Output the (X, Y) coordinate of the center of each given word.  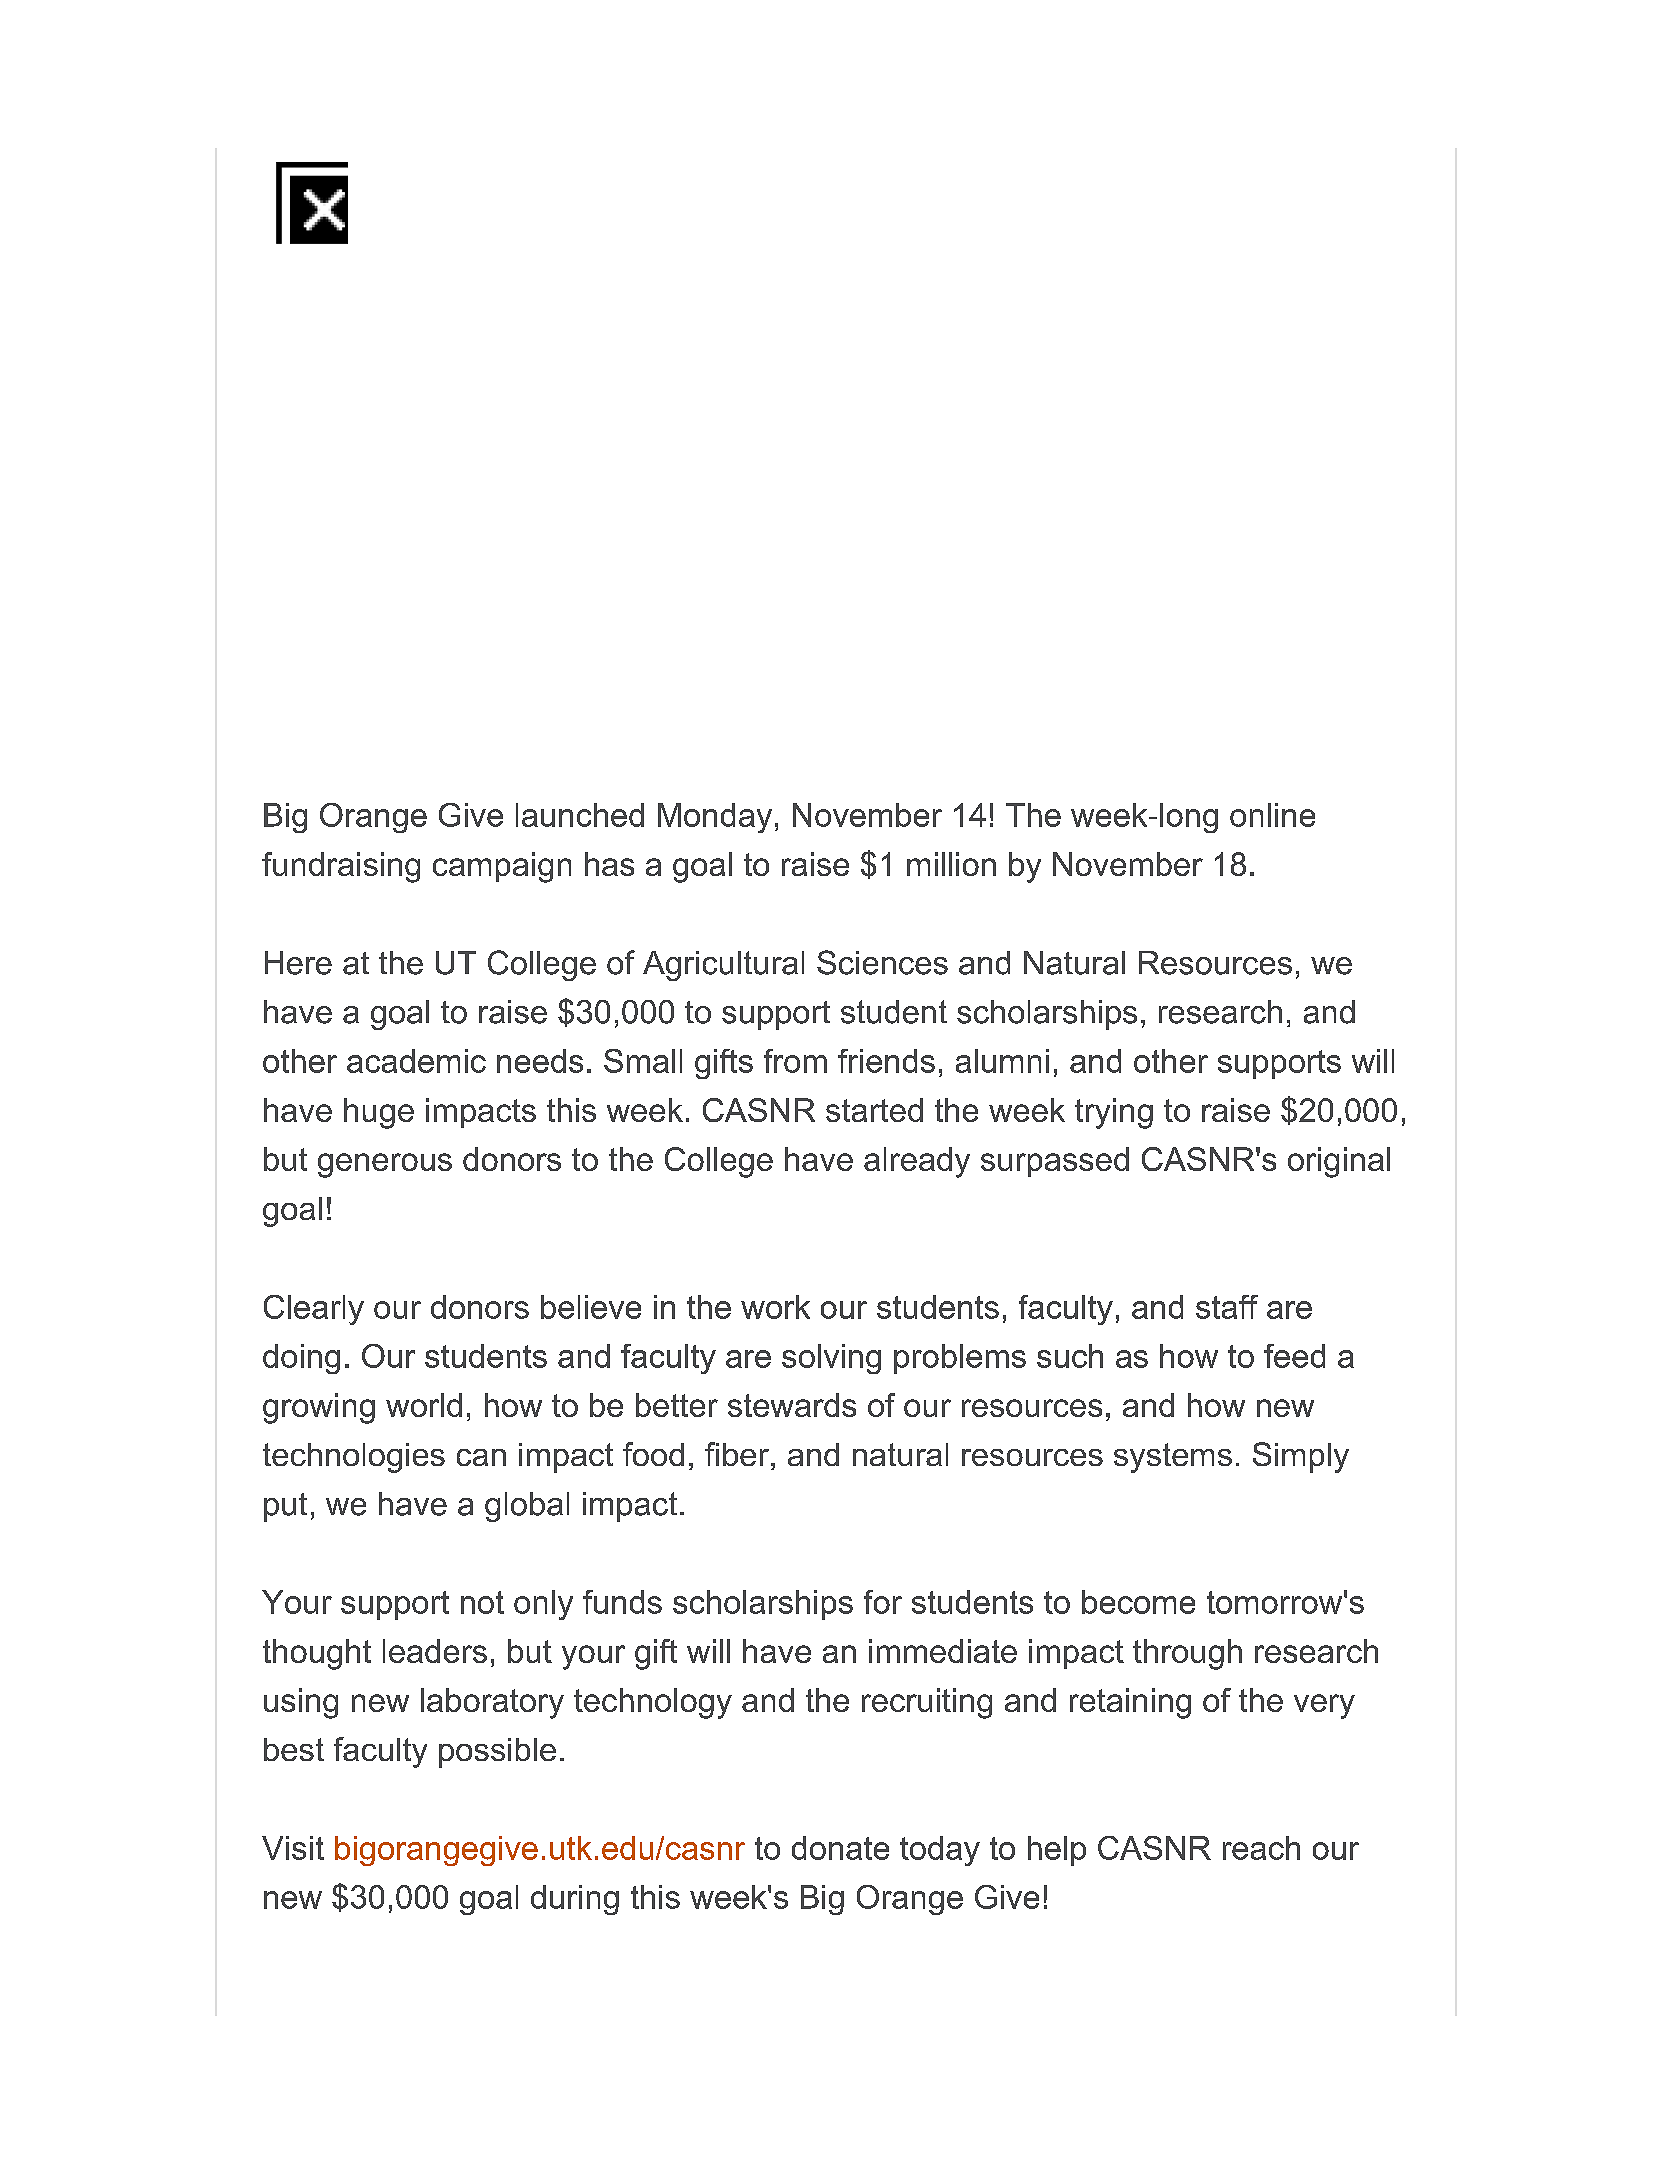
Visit (293, 1848)
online (1272, 815)
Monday (715, 818)
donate (840, 1848)
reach (1261, 1848)
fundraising (341, 867)
